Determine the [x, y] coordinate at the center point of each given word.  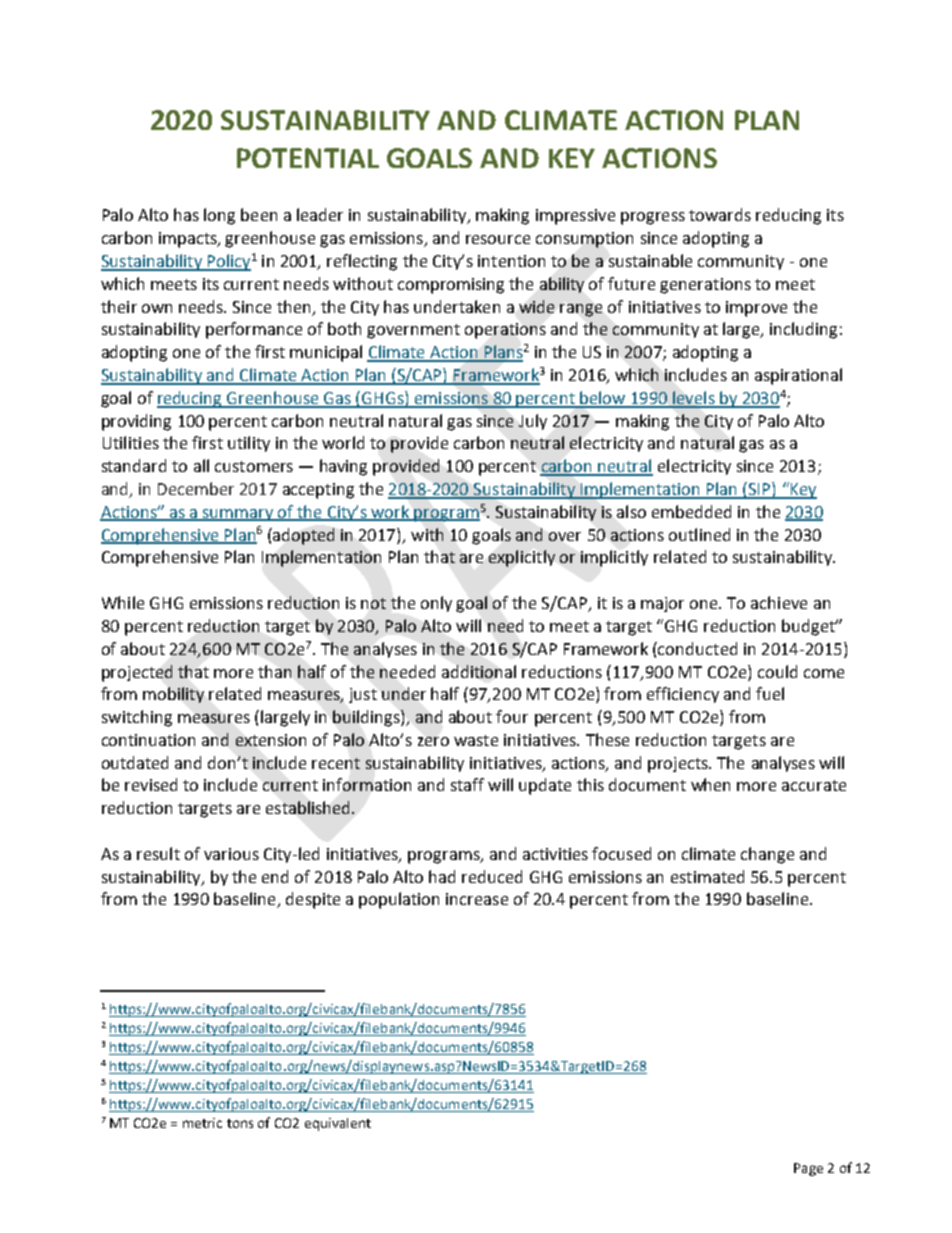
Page [808, 1169]
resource [498, 239]
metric [202, 1123]
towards [720, 214]
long [219, 216]
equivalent [338, 1124]
